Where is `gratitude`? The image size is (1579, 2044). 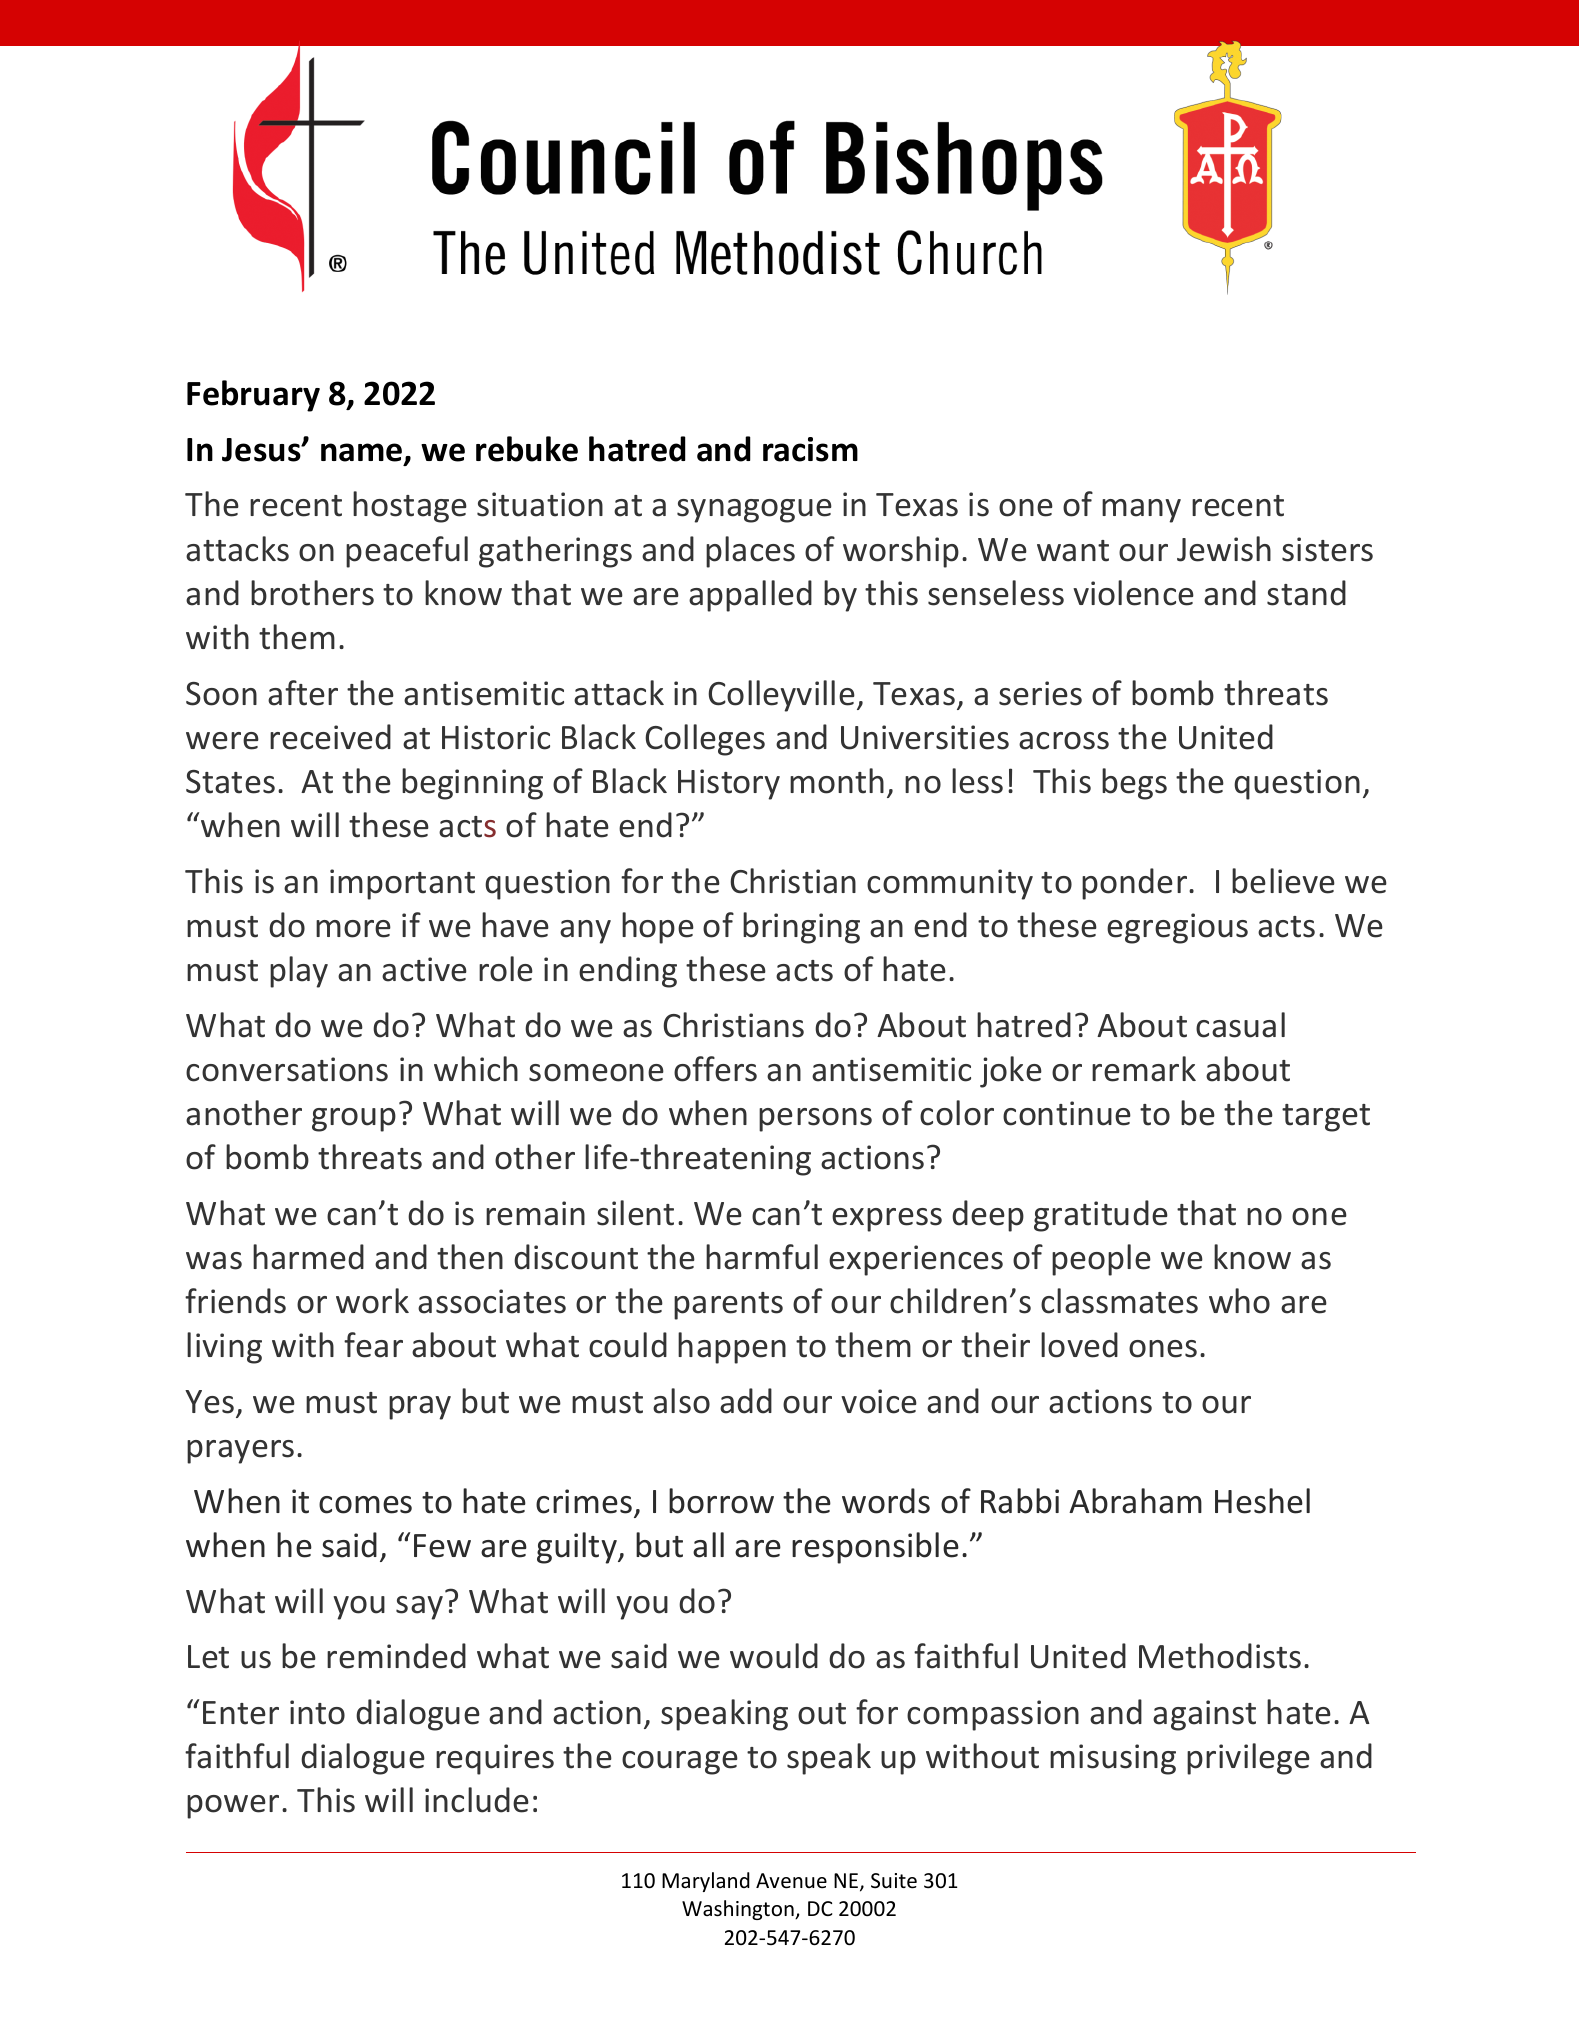
gratitude is located at coordinates (1101, 1216).
